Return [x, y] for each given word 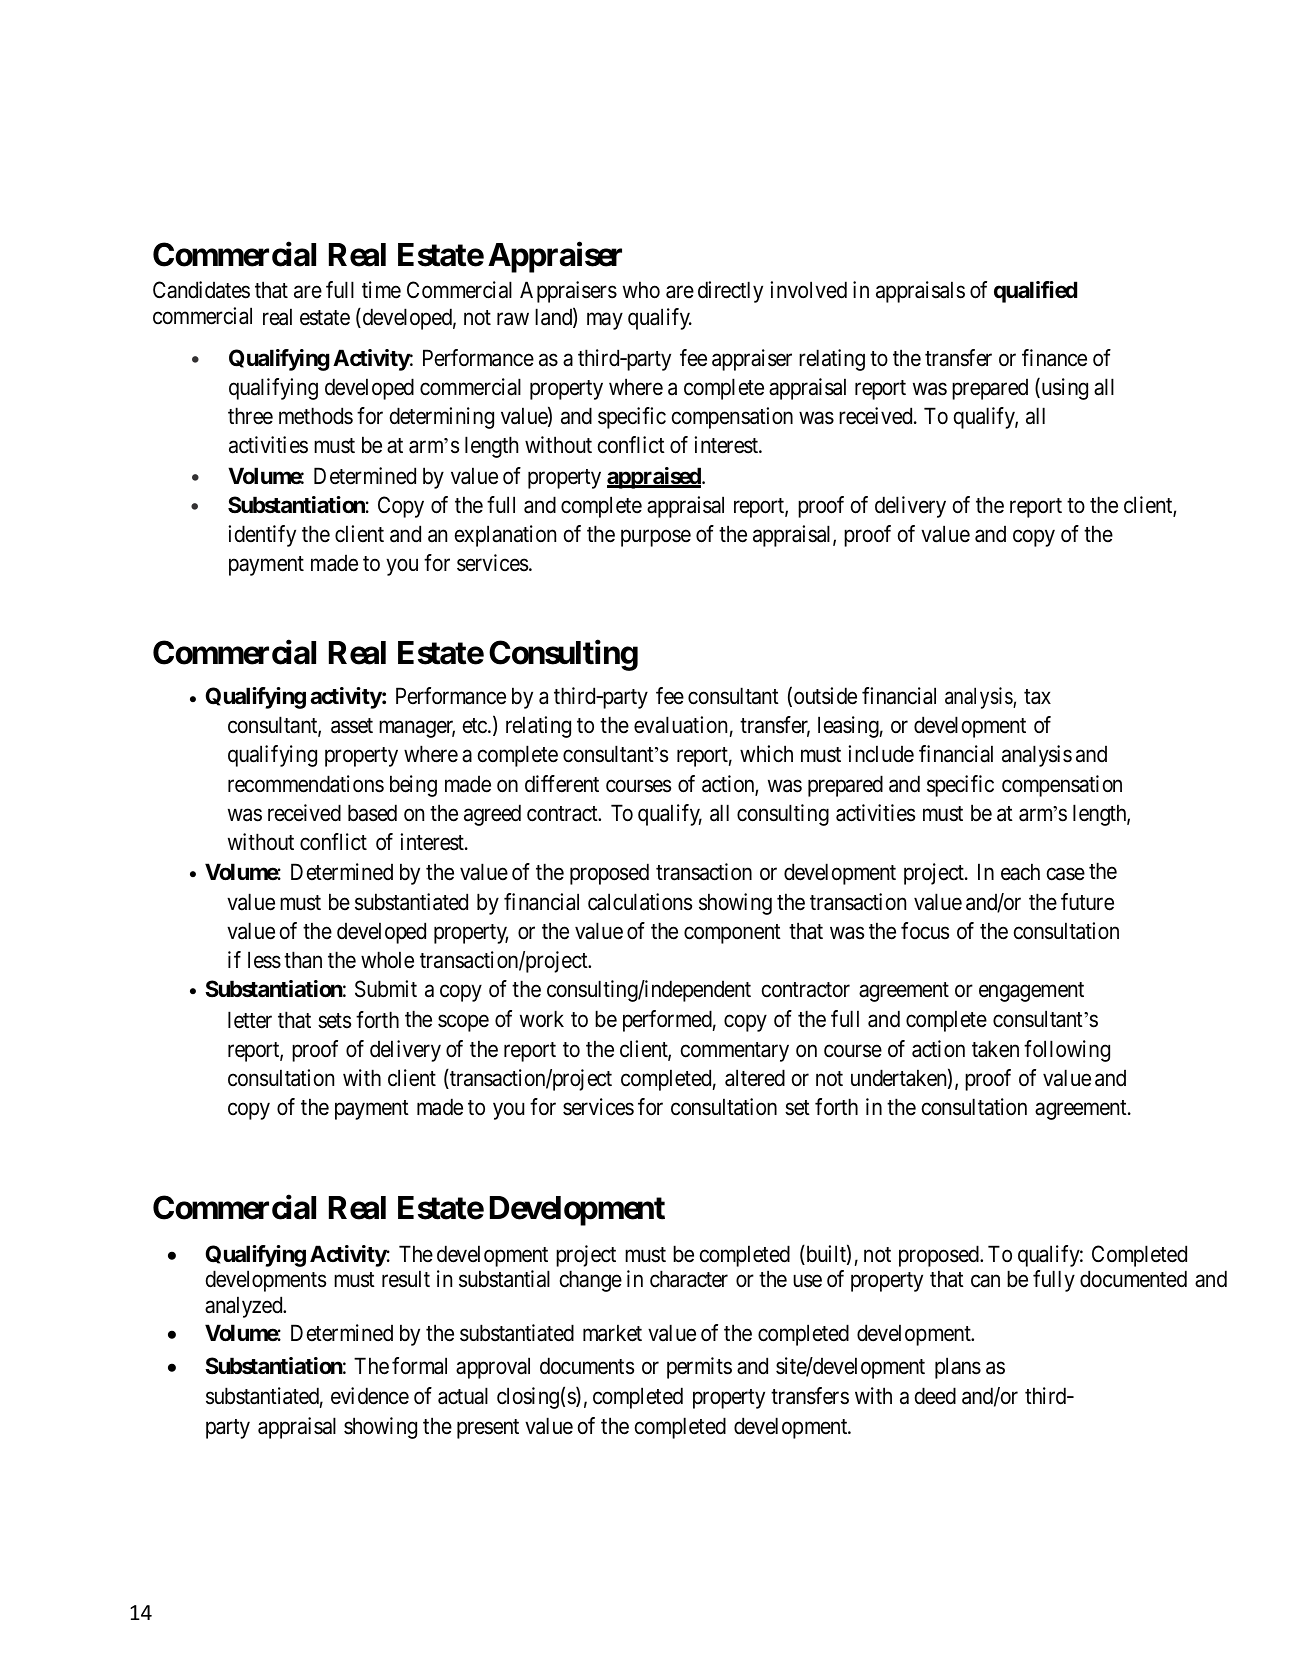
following [1067, 1051]
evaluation [680, 725]
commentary [735, 1052]
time [381, 290]
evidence [370, 1396]
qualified [1035, 292]
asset [352, 726]
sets [334, 1021]
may [605, 321]
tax [1037, 697]
